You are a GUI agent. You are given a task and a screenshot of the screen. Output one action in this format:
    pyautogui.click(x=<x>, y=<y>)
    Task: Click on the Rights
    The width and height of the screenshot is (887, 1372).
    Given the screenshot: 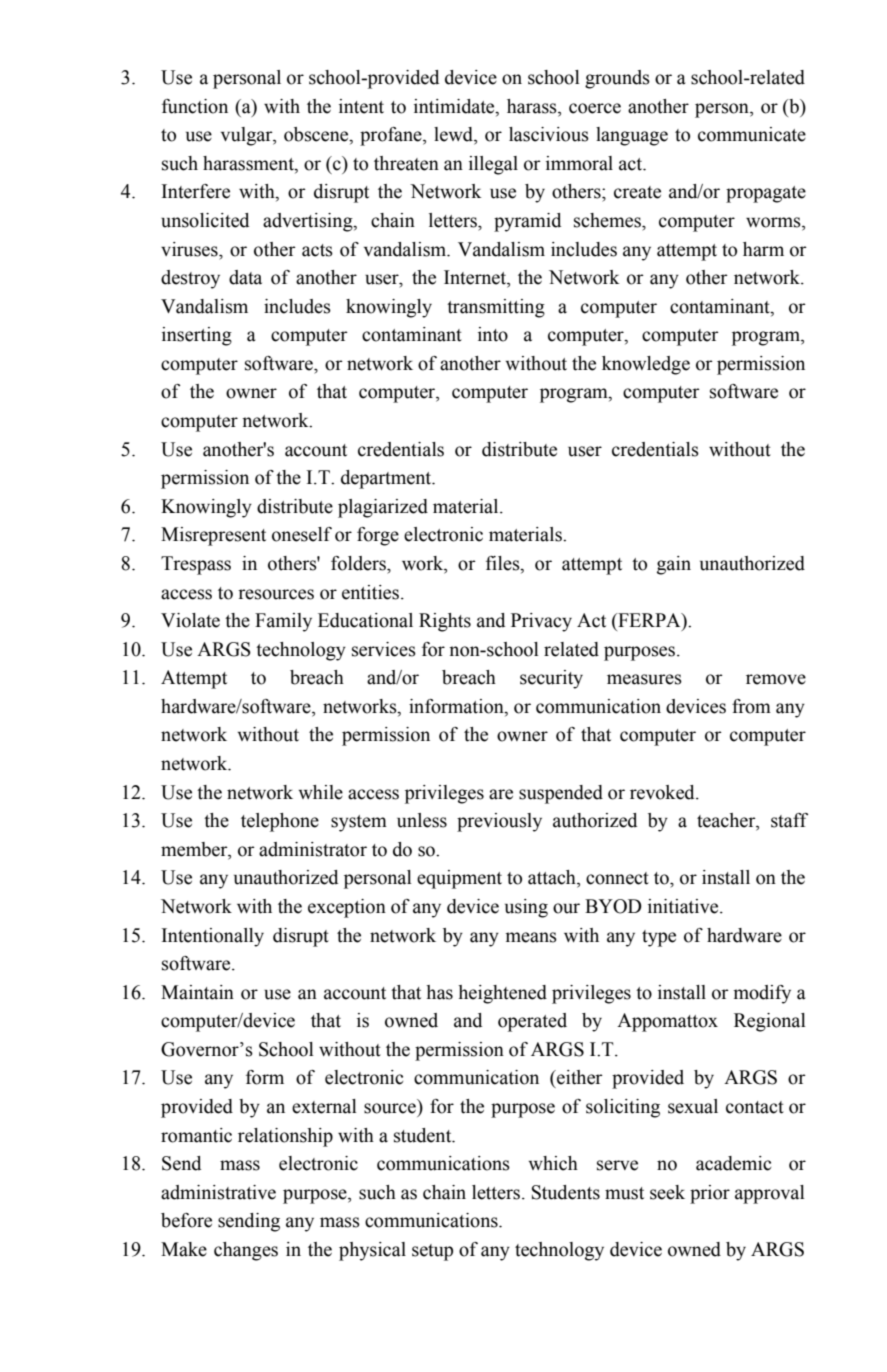 What is the action you would take?
    pyautogui.click(x=445, y=622)
